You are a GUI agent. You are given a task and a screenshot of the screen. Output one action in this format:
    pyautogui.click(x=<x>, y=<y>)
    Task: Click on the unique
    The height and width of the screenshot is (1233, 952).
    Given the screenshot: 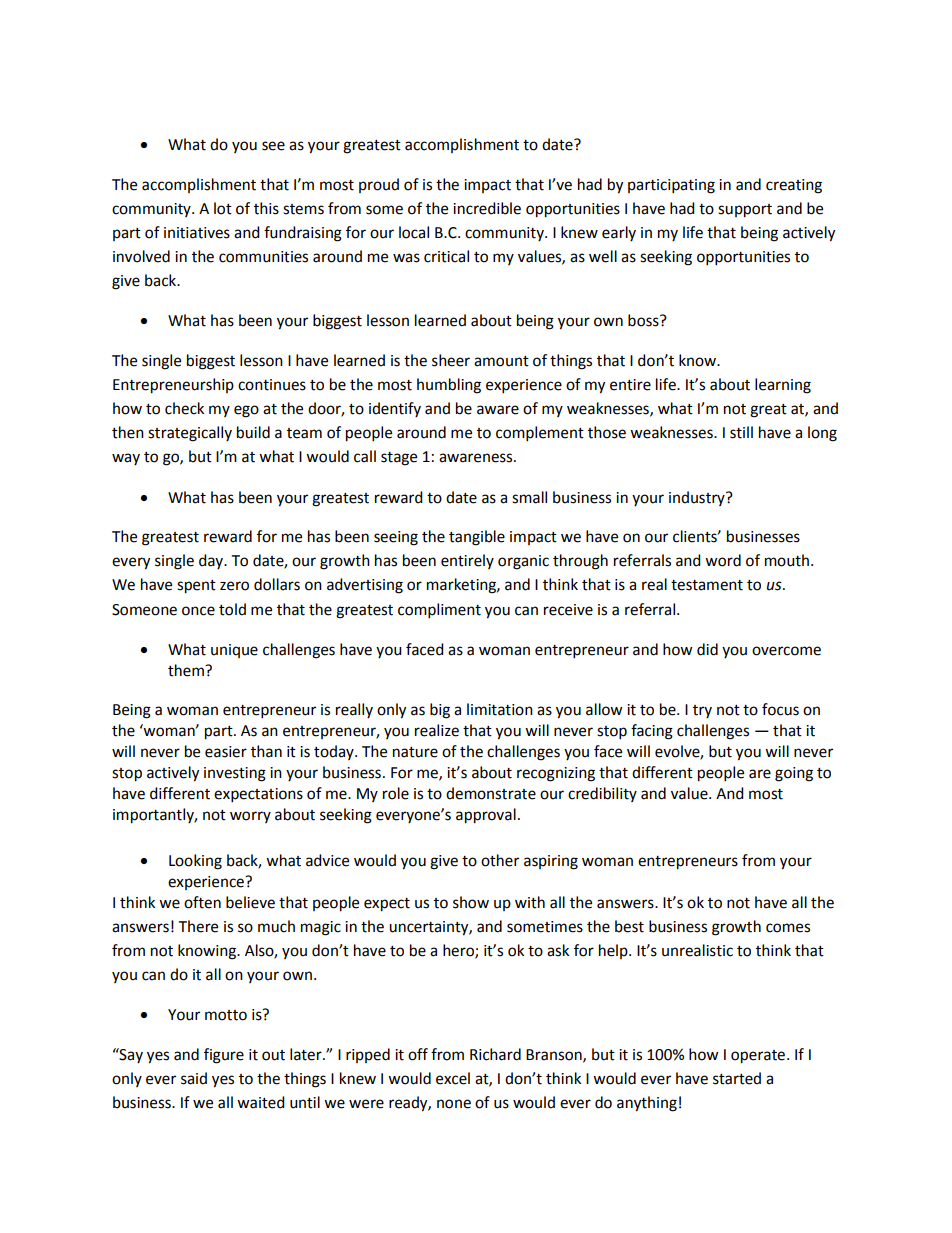 What is the action you would take?
    pyautogui.click(x=234, y=651)
